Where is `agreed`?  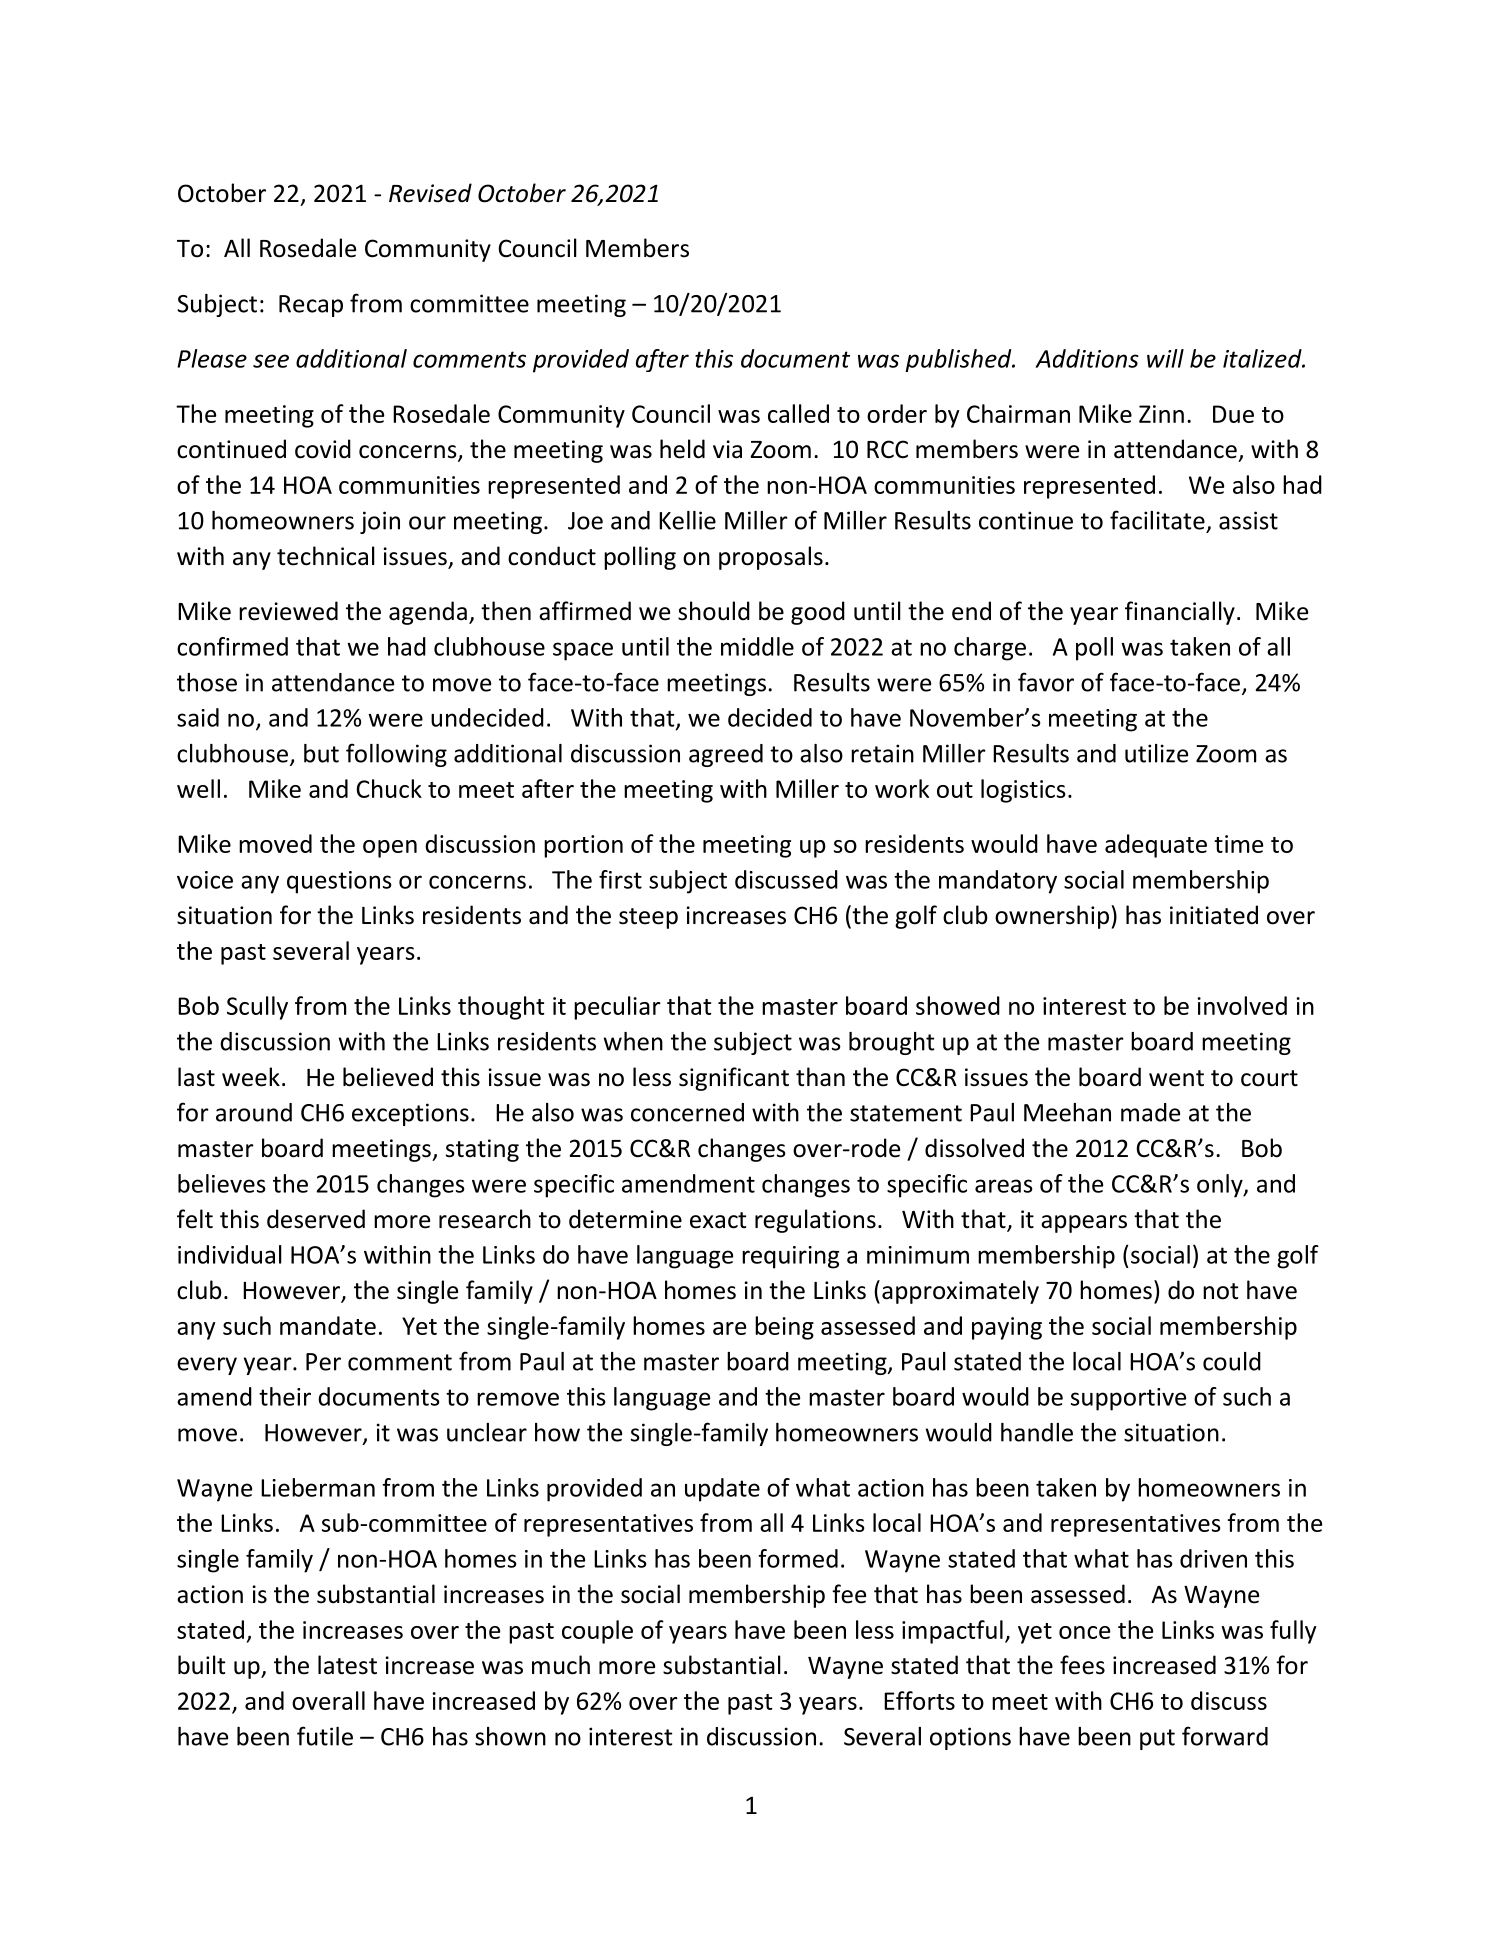 agreed is located at coordinates (726, 755).
